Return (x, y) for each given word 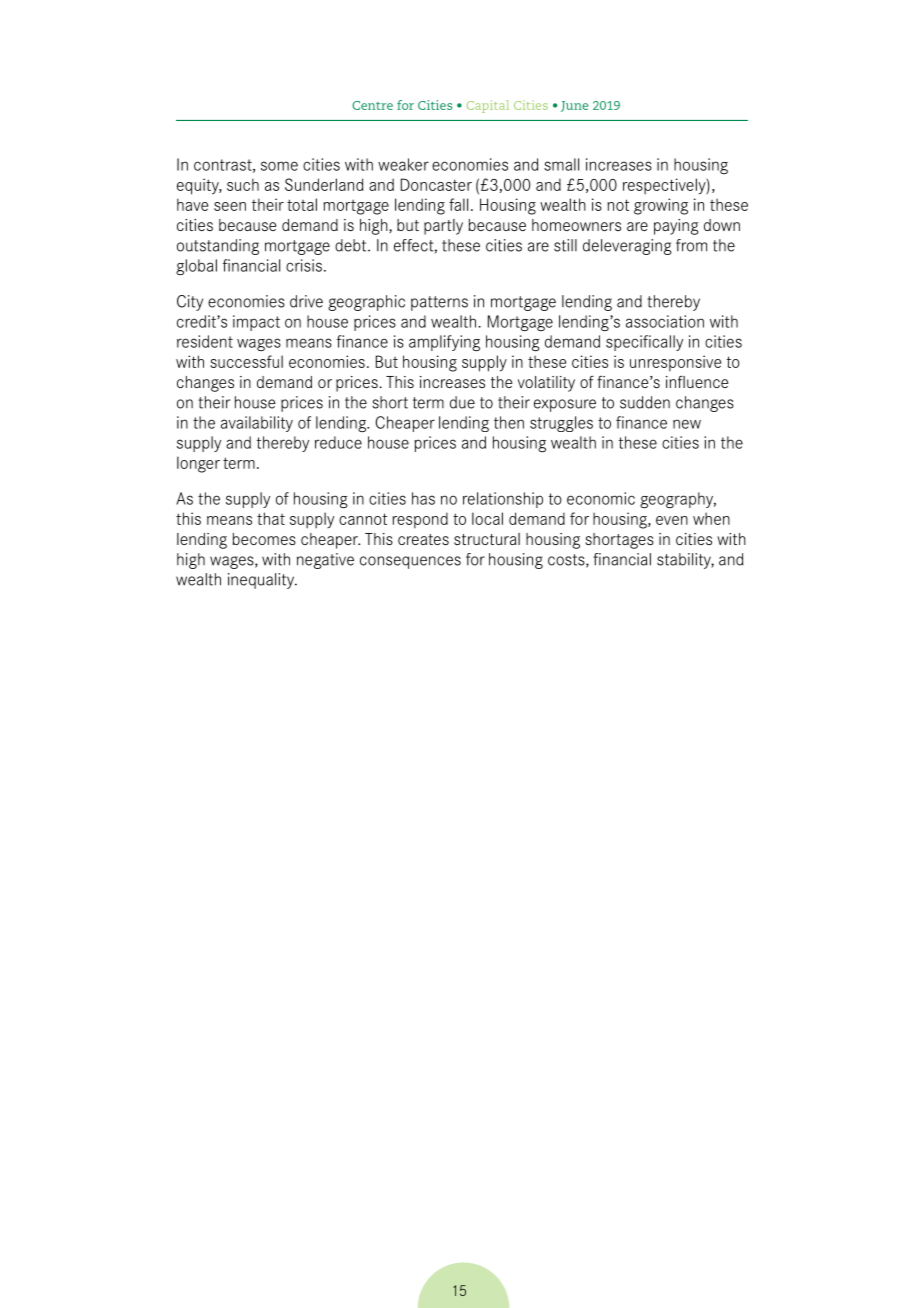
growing (661, 206)
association (665, 321)
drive (306, 301)
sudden (645, 402)
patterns (439, 303)
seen (230, 206)
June (574, 106)
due (462, 402)
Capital (488, 106)
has (423, 498)
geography (678, 500)
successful (246, 361)
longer (198, 464)
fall (458, 204)
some (279, 166)
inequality (262, 581)
